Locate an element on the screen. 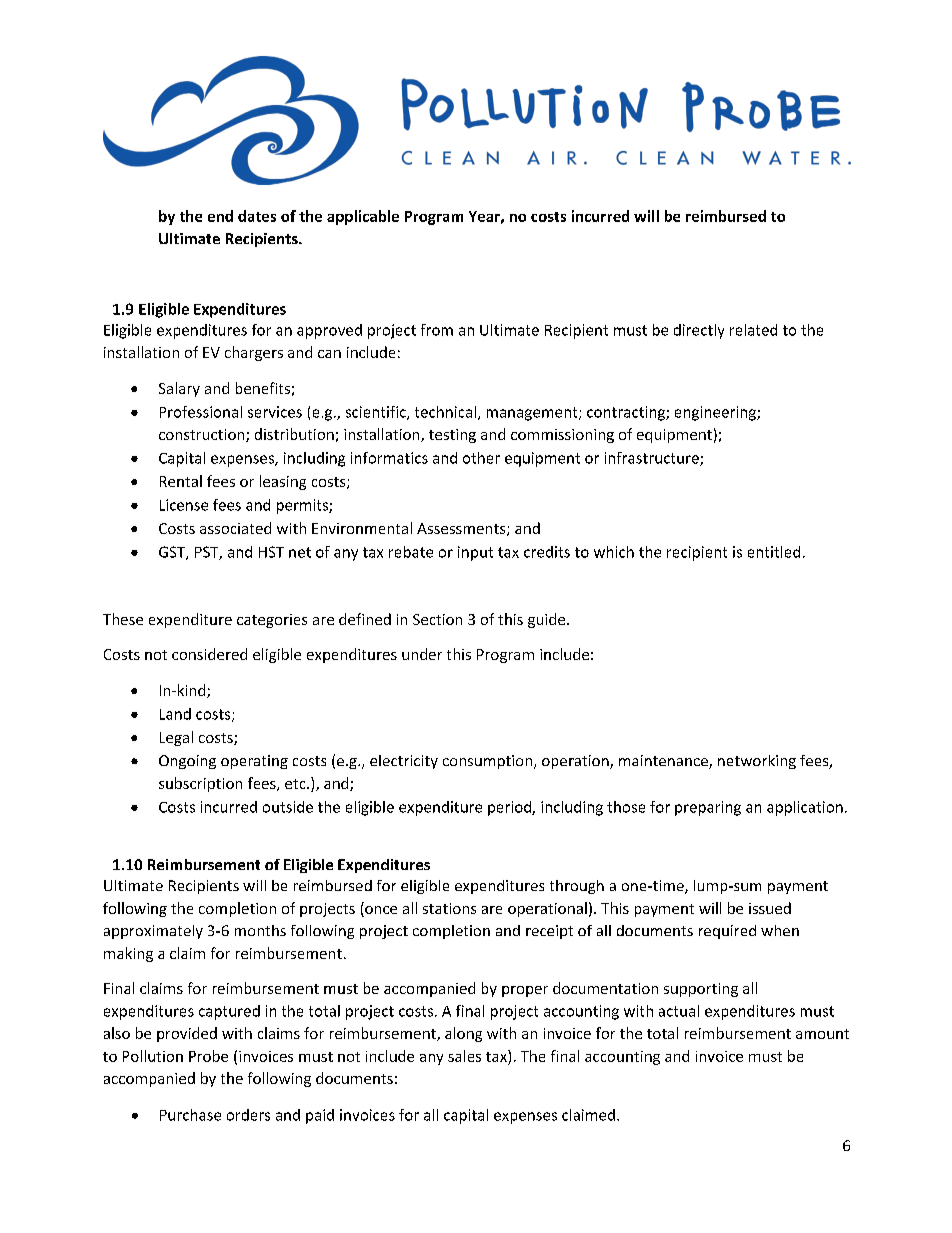  applicable is located at coordinates (363, 217).
